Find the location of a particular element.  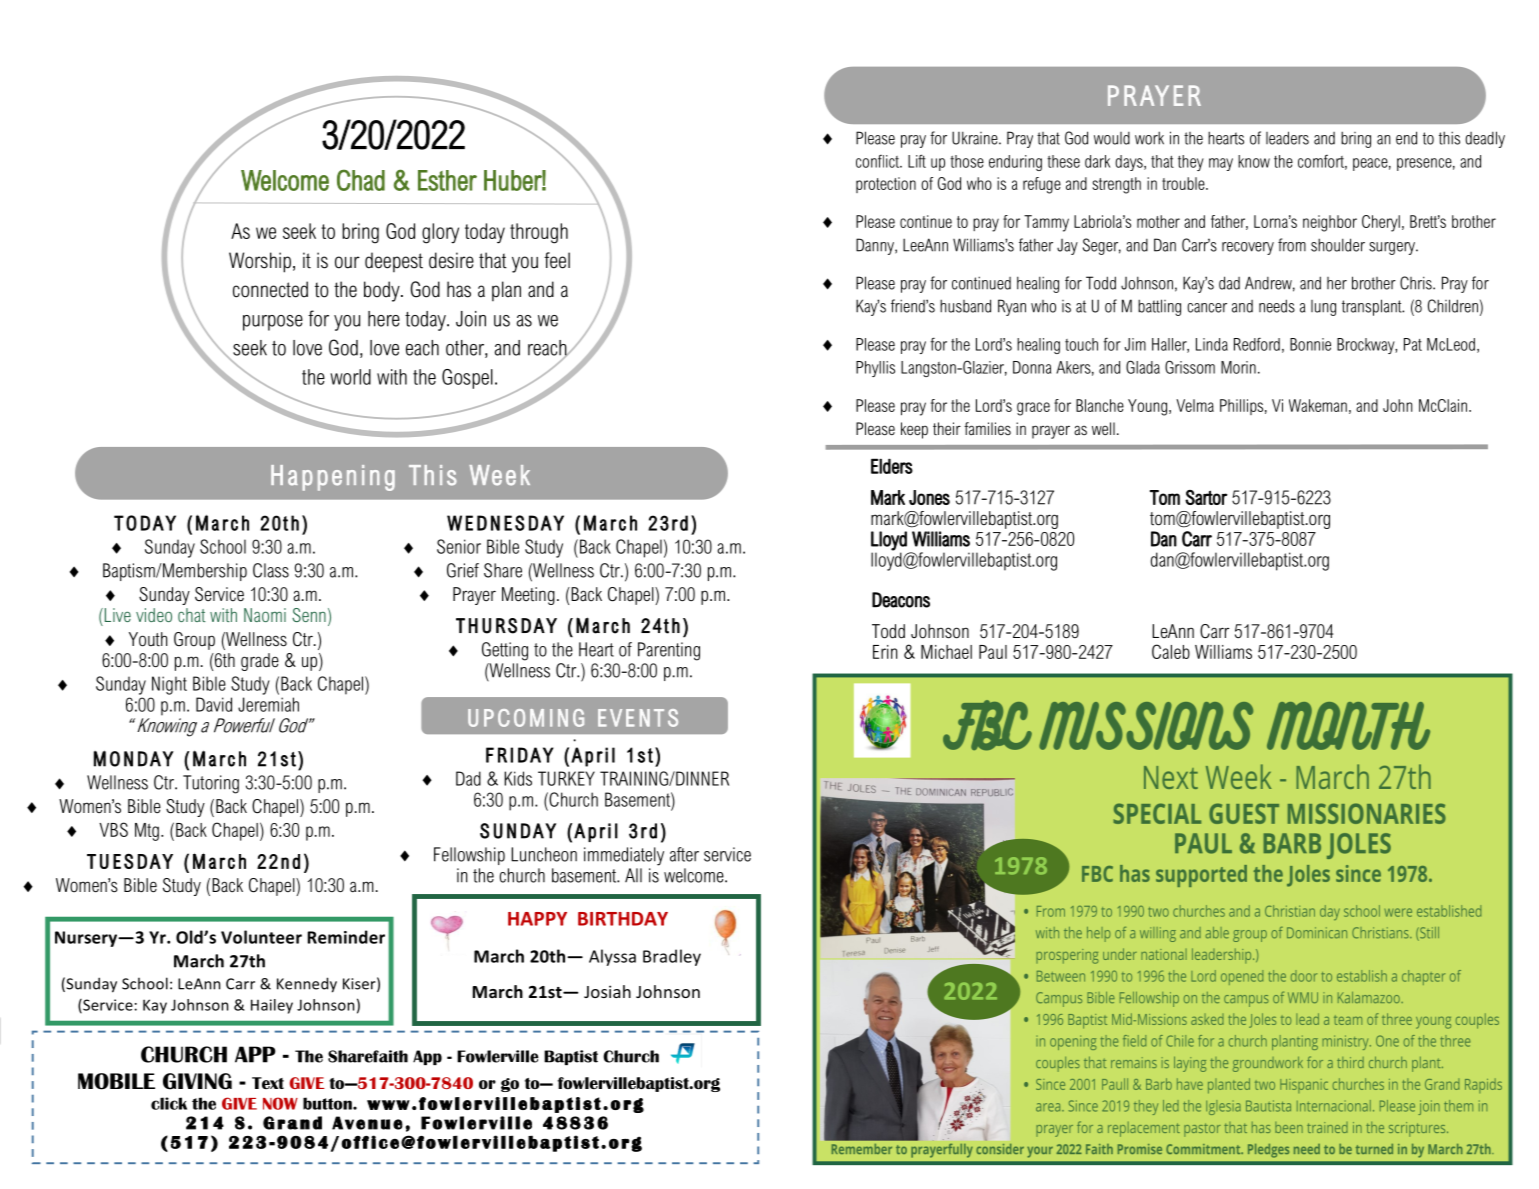

leaders is located at coordinates (1287, 138).
